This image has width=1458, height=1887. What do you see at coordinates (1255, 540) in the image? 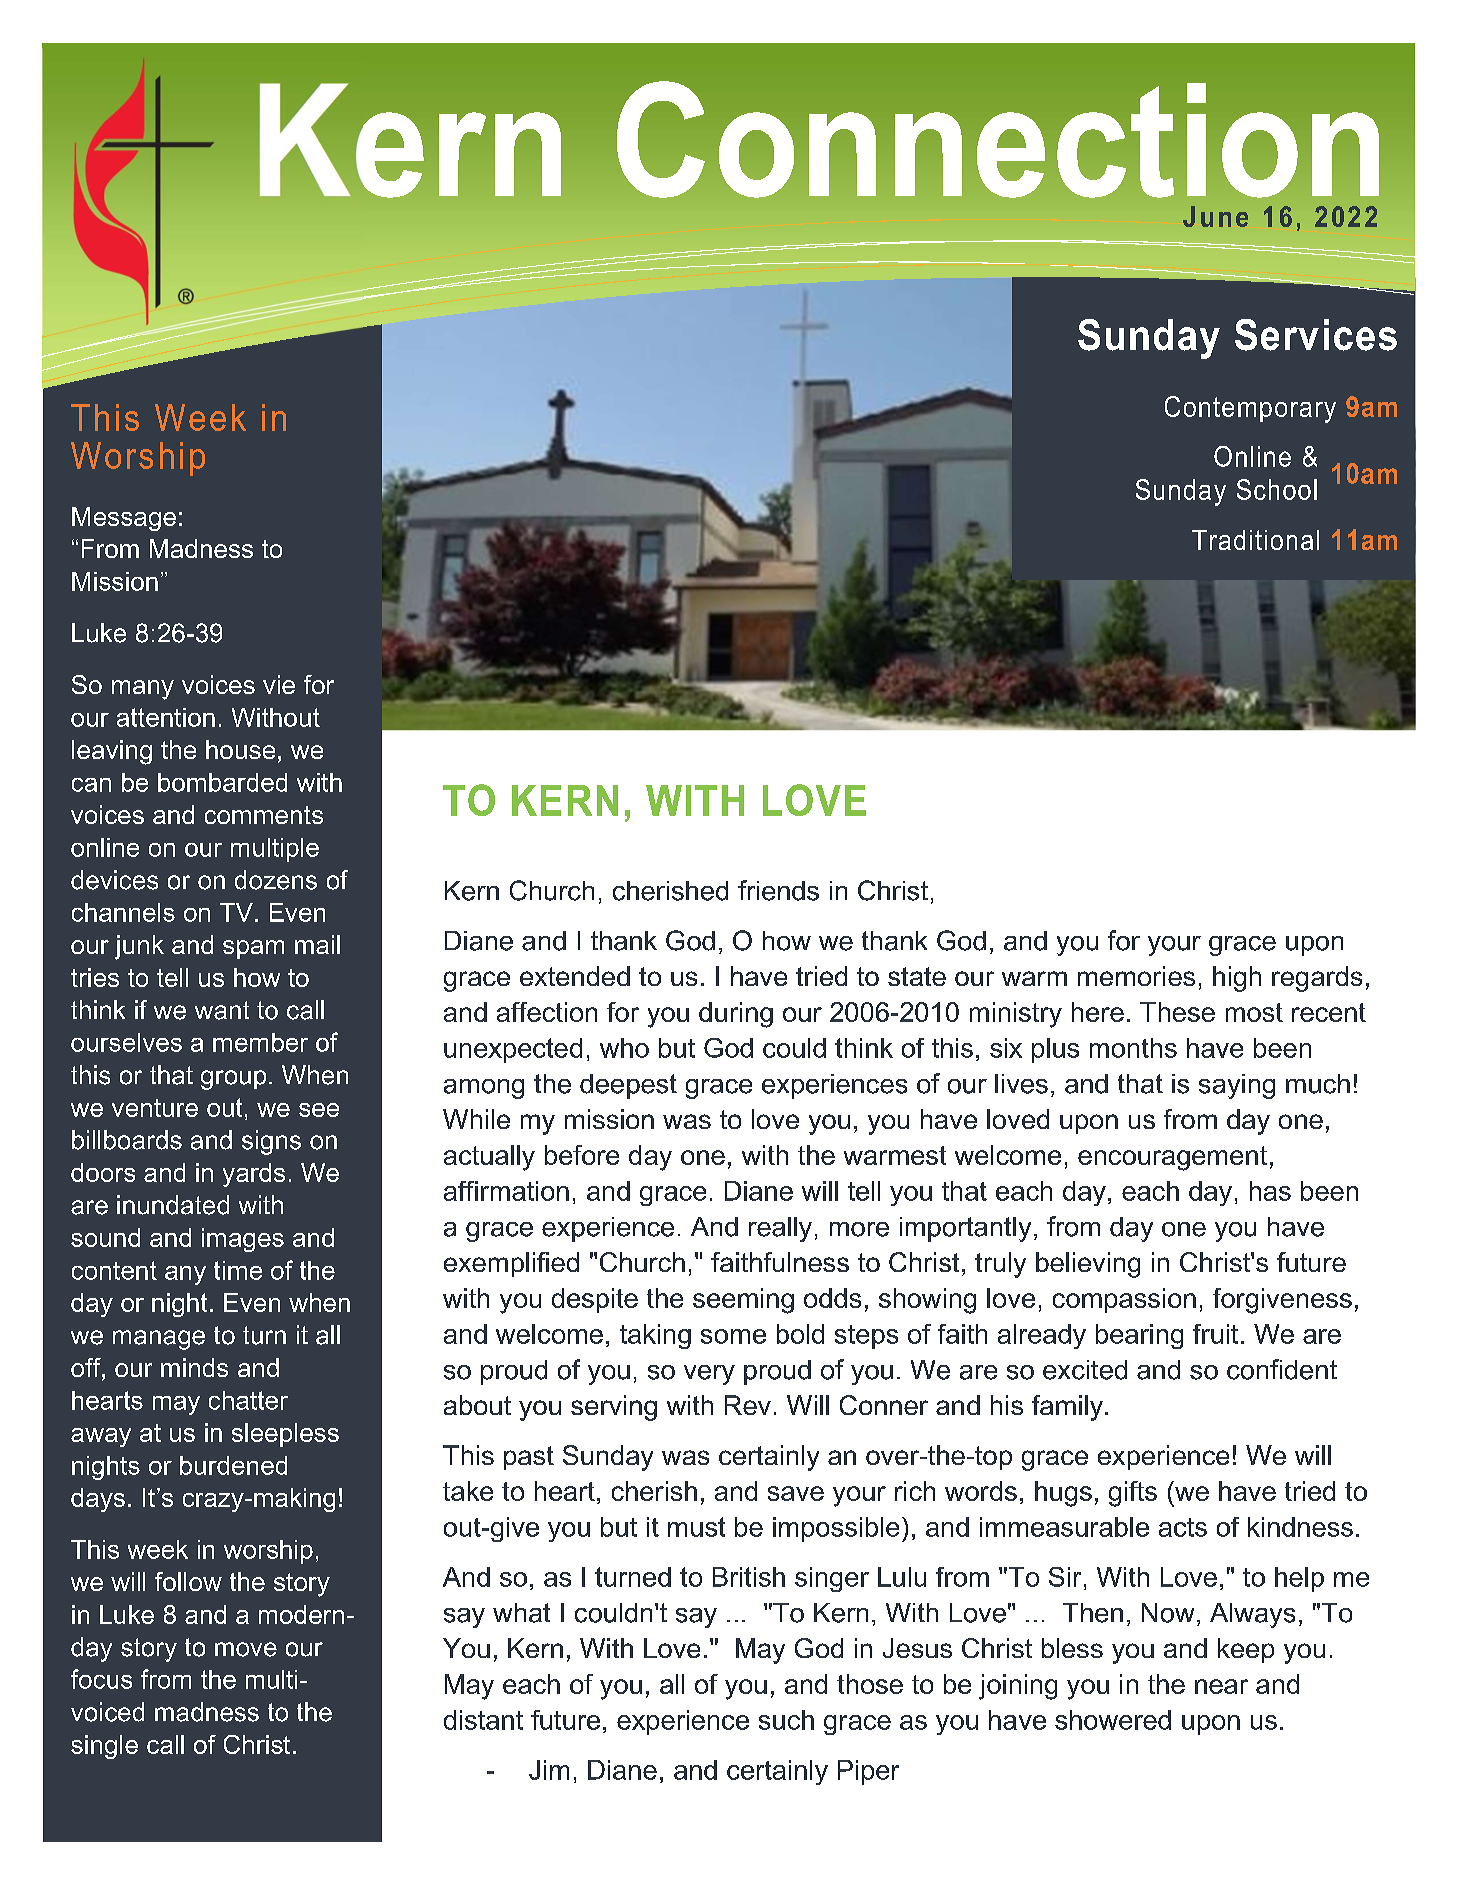
I see `Traditional` at bounding box center [1255, 540].
